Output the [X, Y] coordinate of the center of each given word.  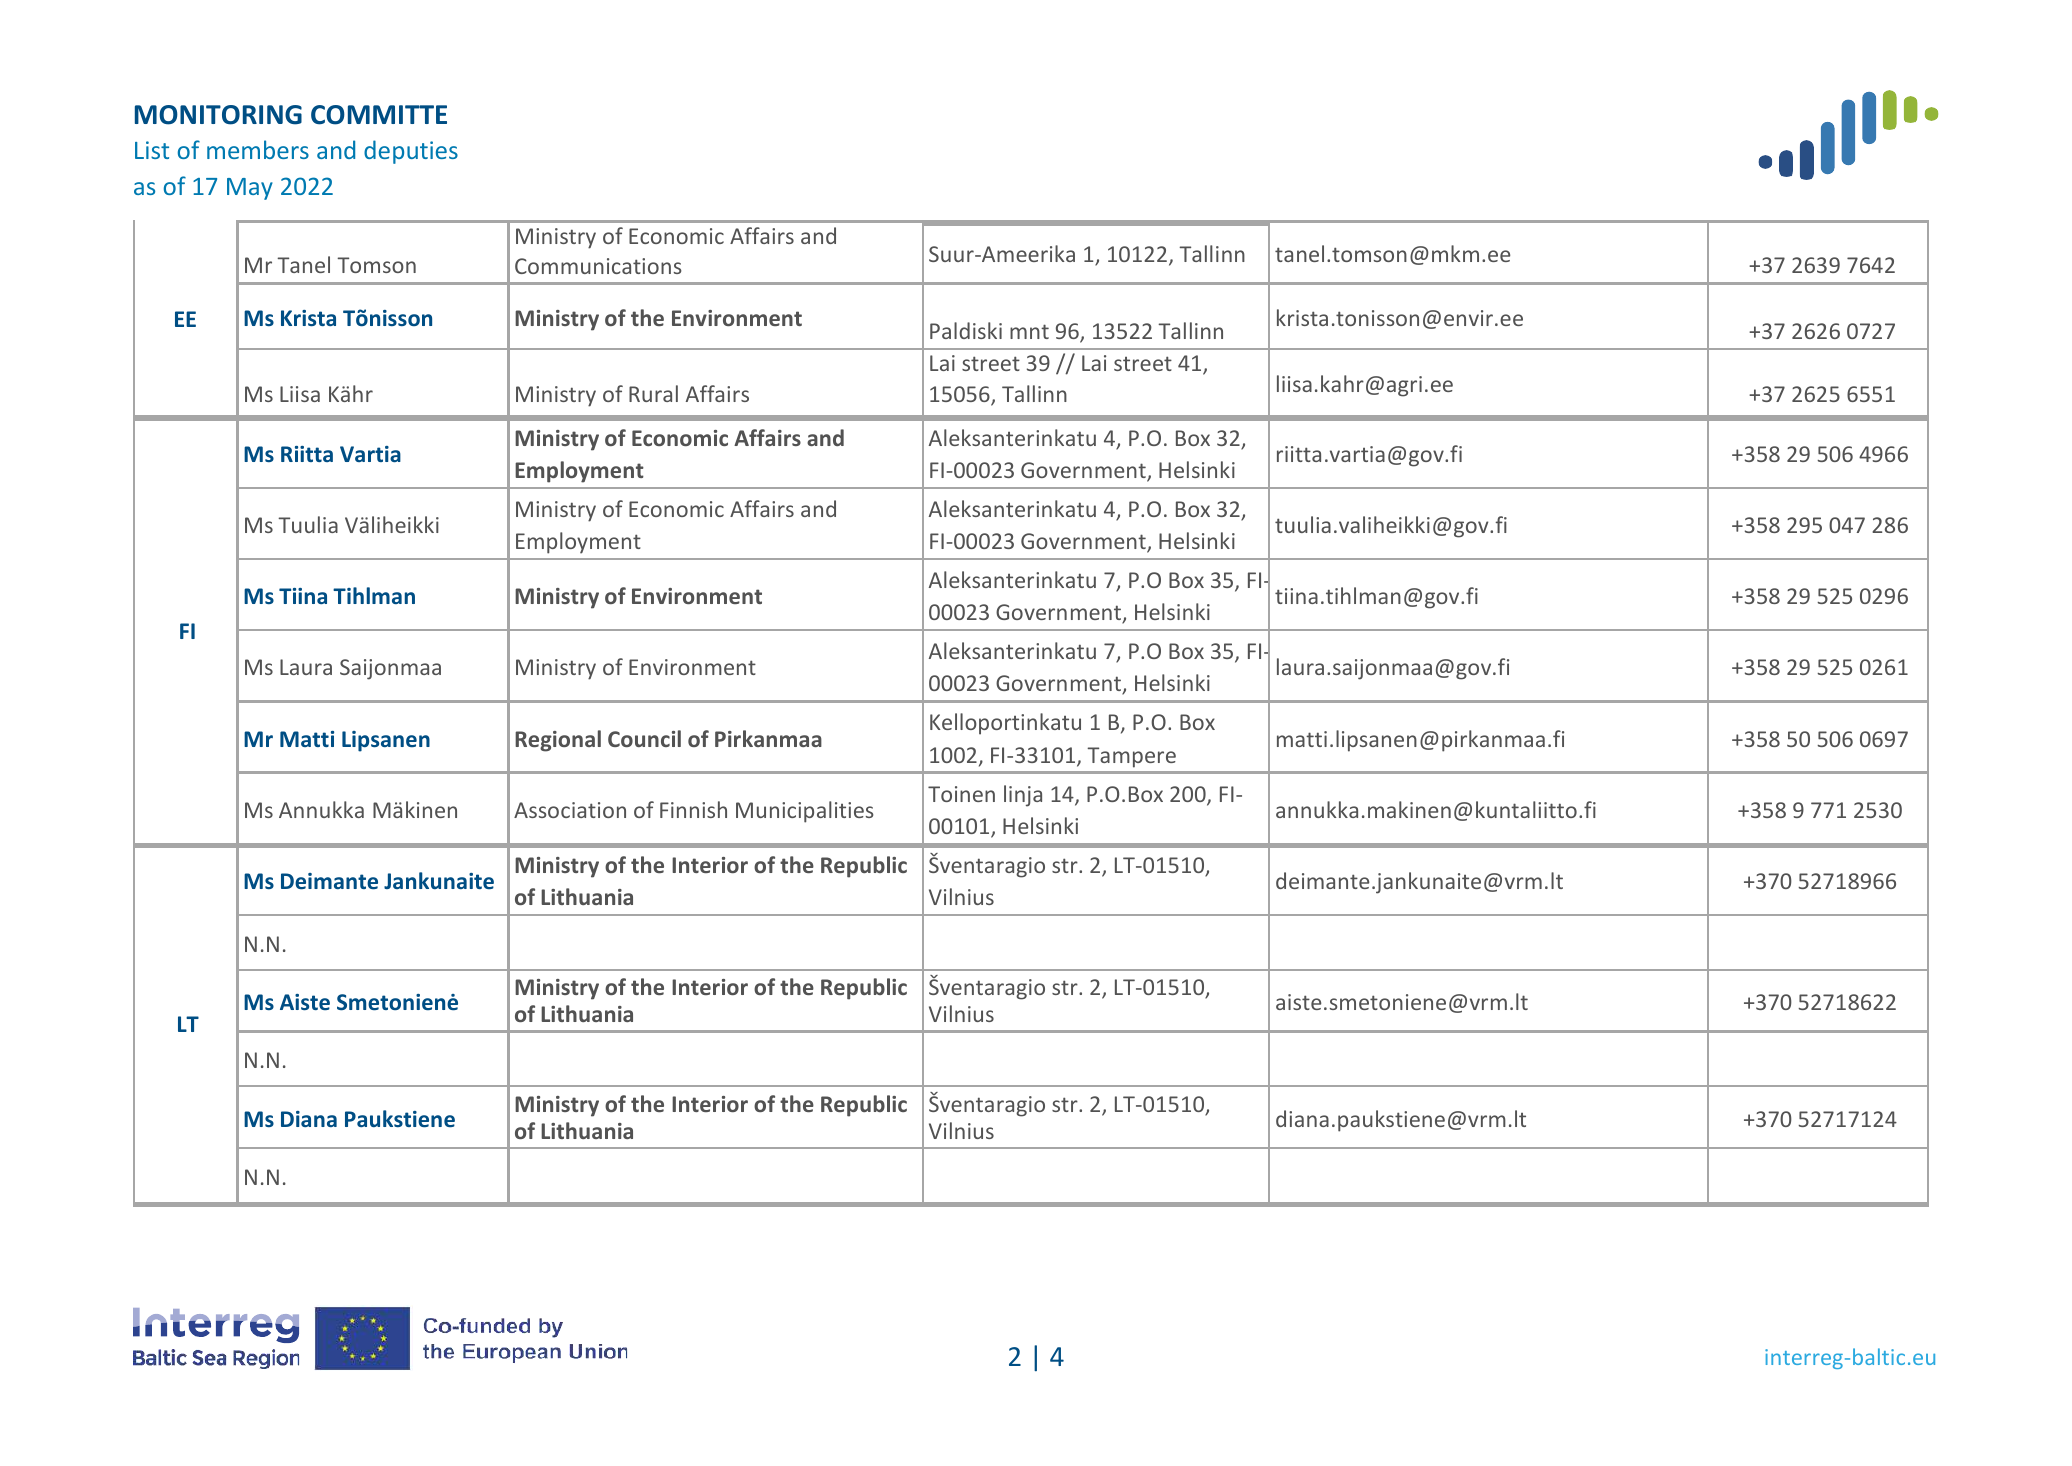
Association [570, 810]
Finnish [693, 809]
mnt [1029, 331]
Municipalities [805, 812]
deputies [411, 152]
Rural [653, 393]
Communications [598, 266]
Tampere [1131, 757]
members [258, 149]
